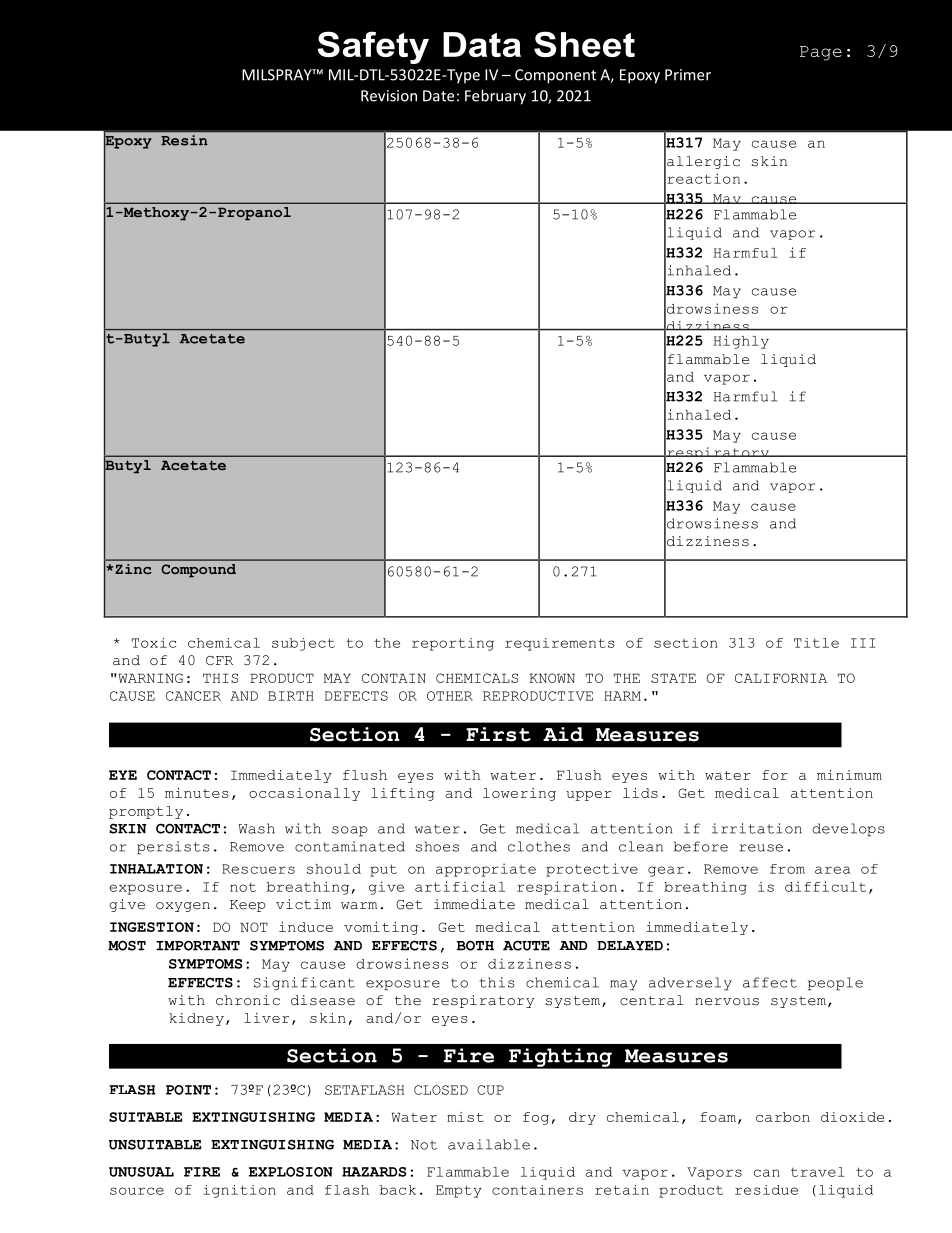 This screenshot has height=1233, width=952. What do you see at coordinates (198, 571) in the screenshot?
I see `Compound` at bounding box center [198, 571].
